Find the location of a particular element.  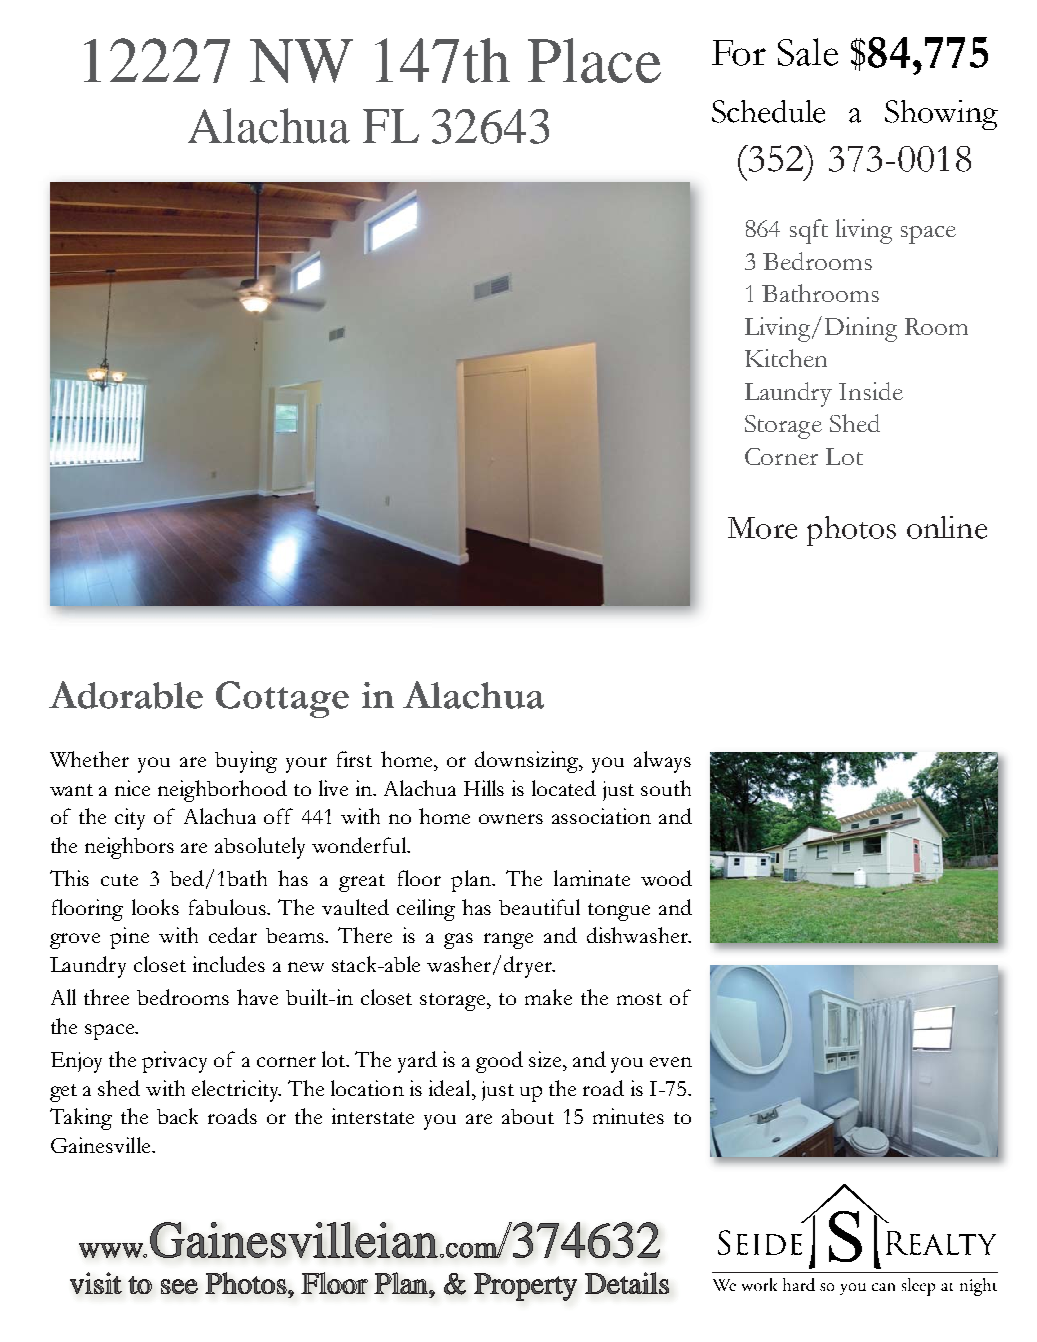

make is located at coordinates (548, 997).
